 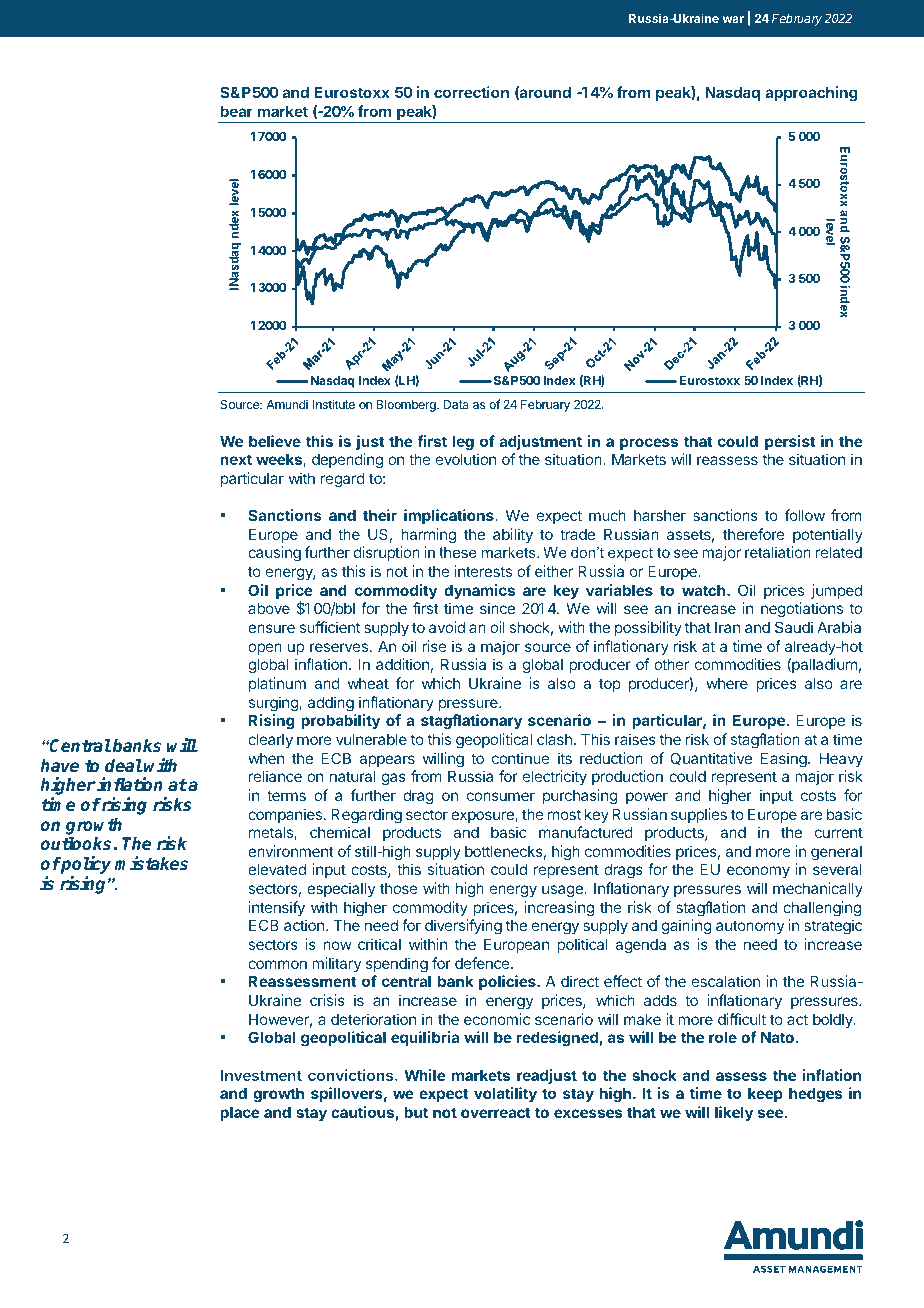 What do you see at coordinates (236, 111) in the screenshot?
I see `bear` at bounding box center [236, 111].
